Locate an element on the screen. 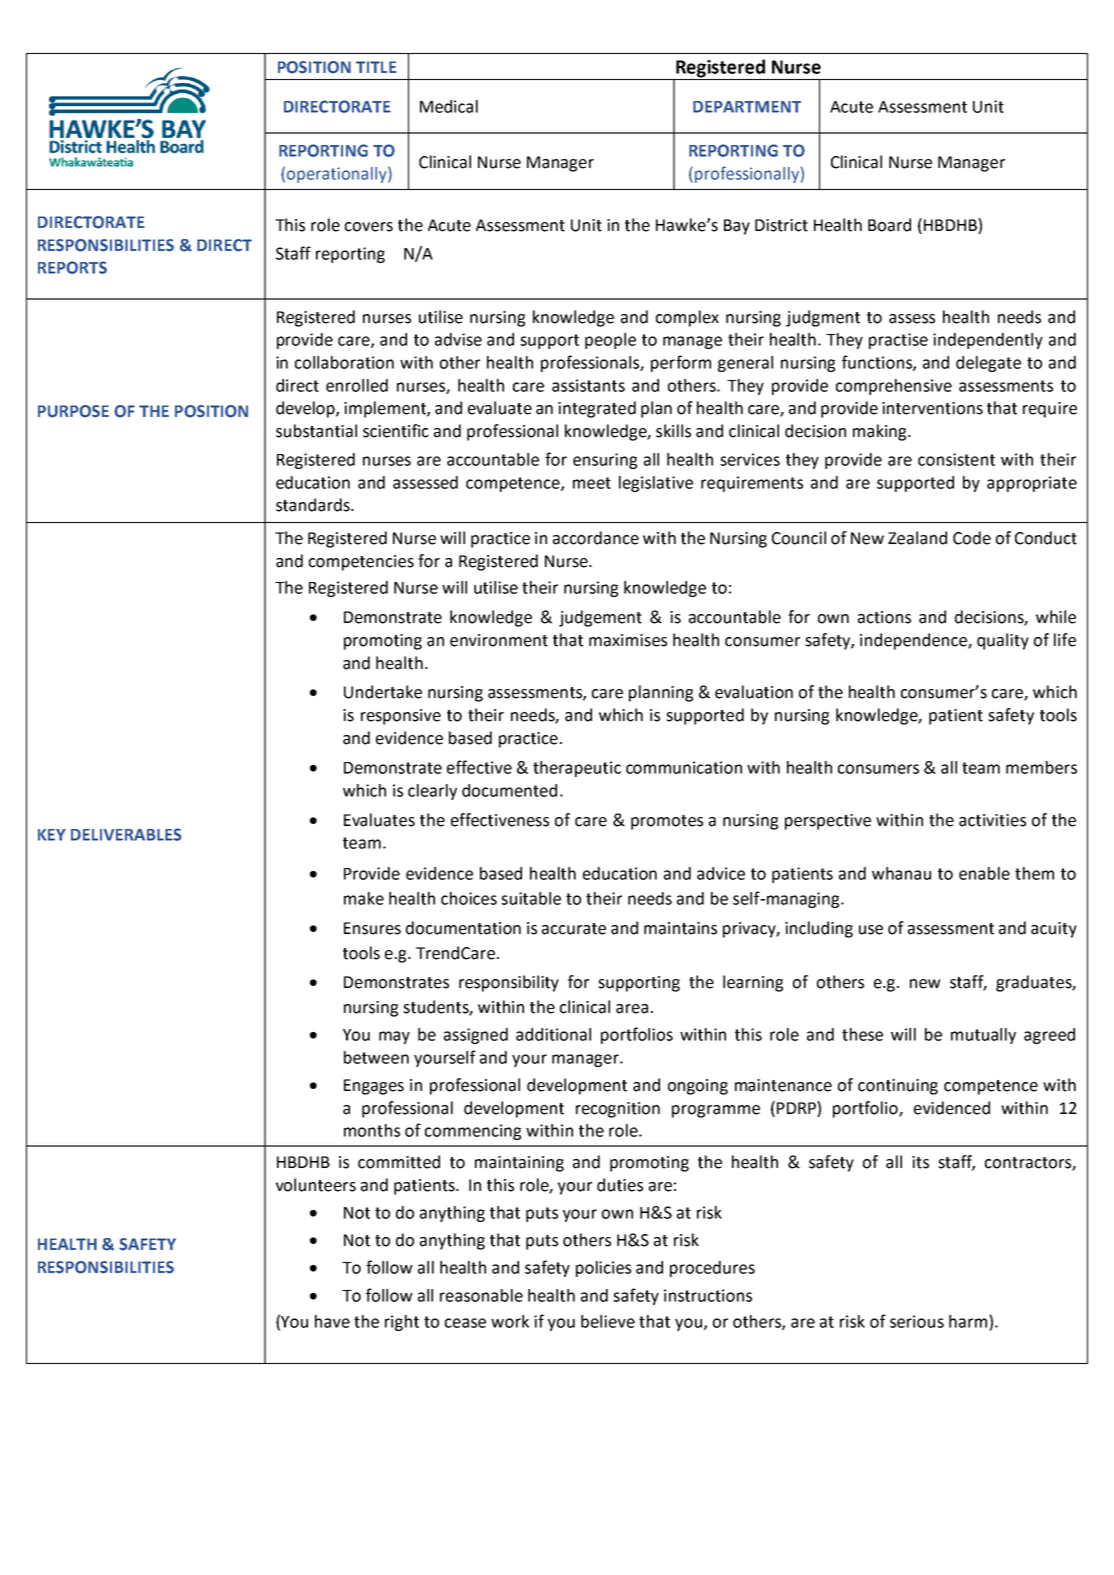 The image size is (1114, 1575). DEPARTMENT is located at coordinates (747, 107).
